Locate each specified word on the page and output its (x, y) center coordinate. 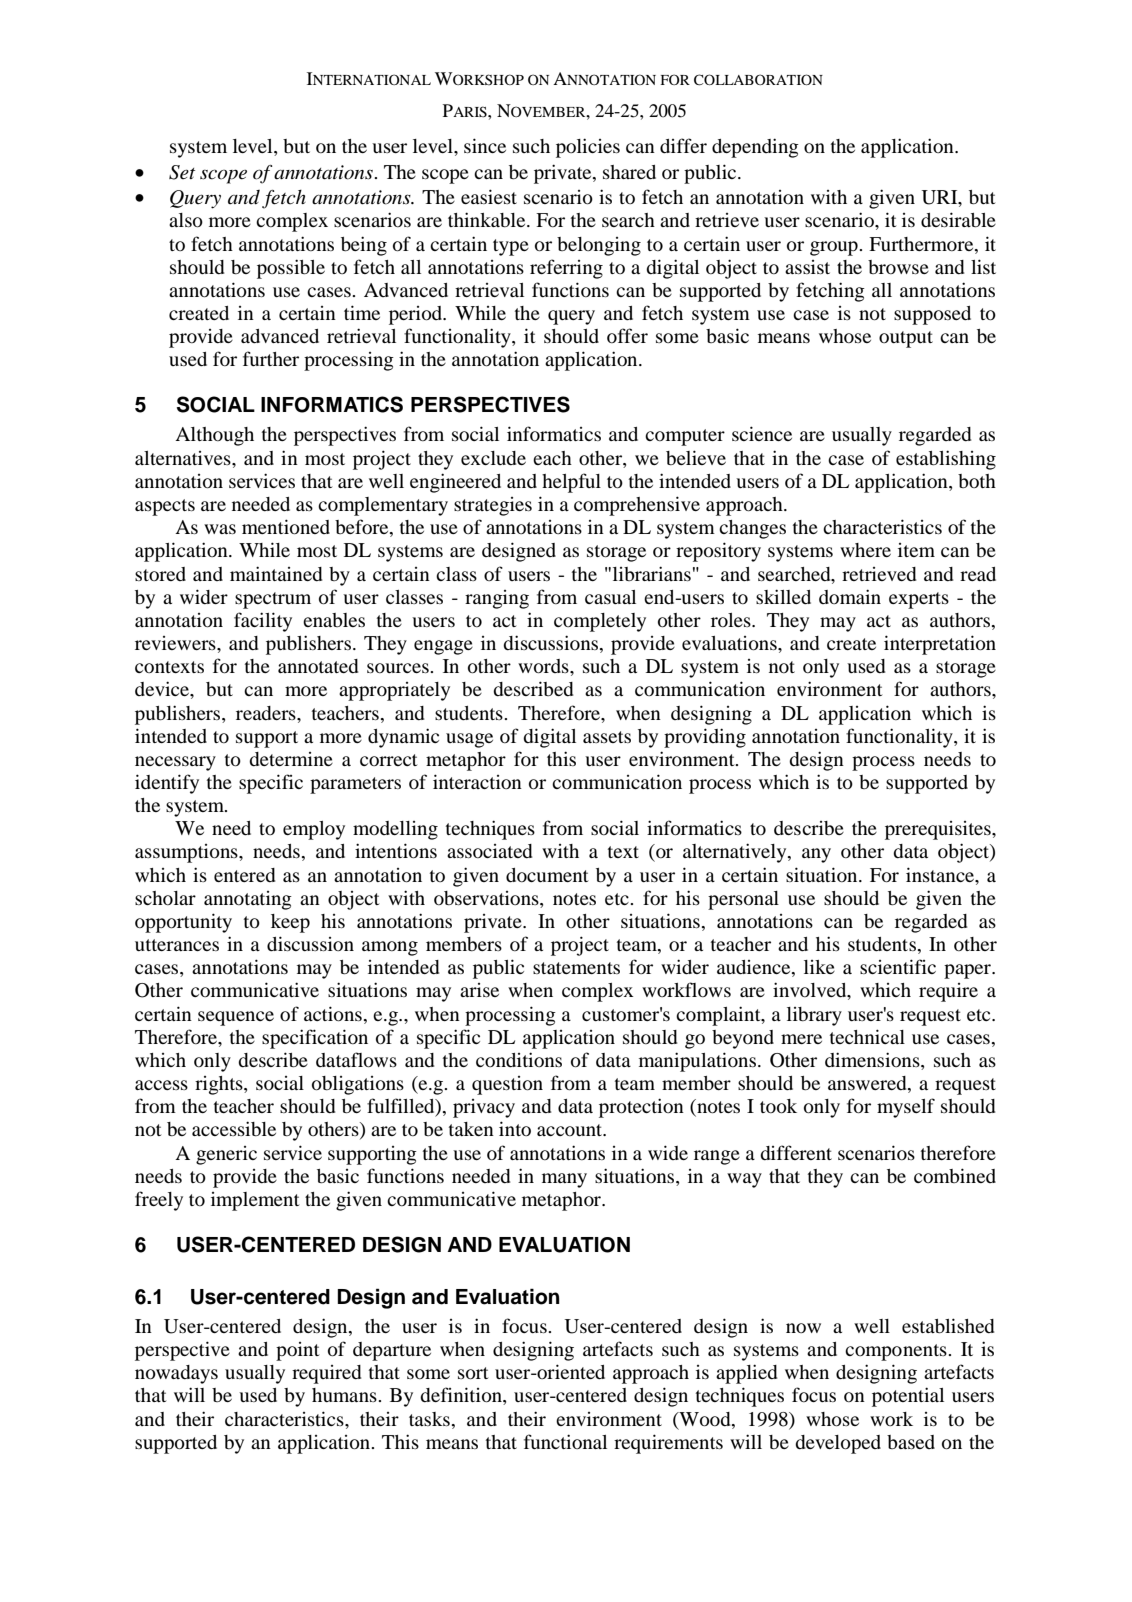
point (298, 1351)
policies (588, 148)
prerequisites (939, 830)
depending (755, 148)
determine (291, 759)
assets (607, 737)
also (186, 220)
